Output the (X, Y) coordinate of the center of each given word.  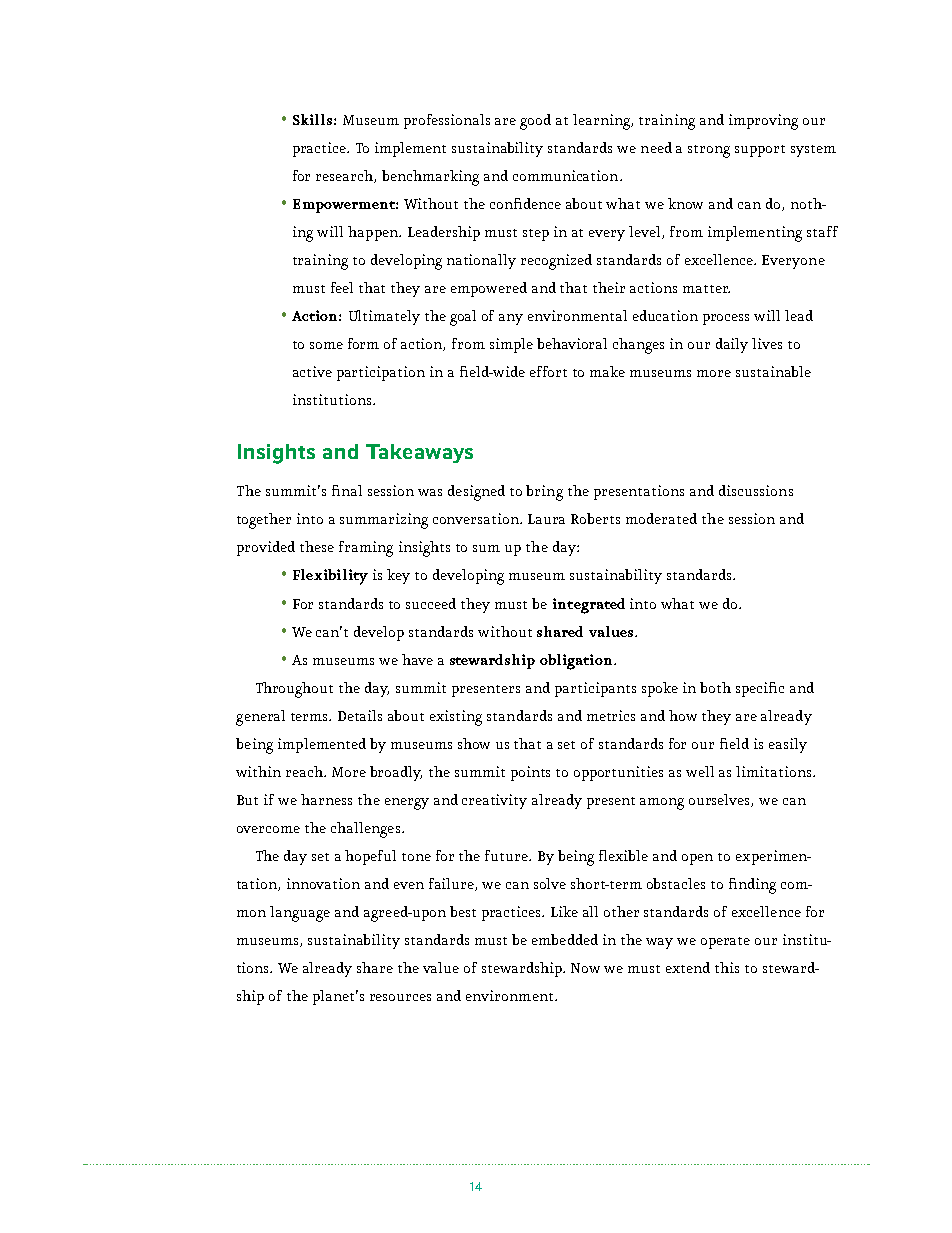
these (317, 546)
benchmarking (430, 178)
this (727, 967)
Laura (546, 519)
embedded (565, 939)
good (535, 122)
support (760, 151)
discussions (756, 490)
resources (400, 997)
